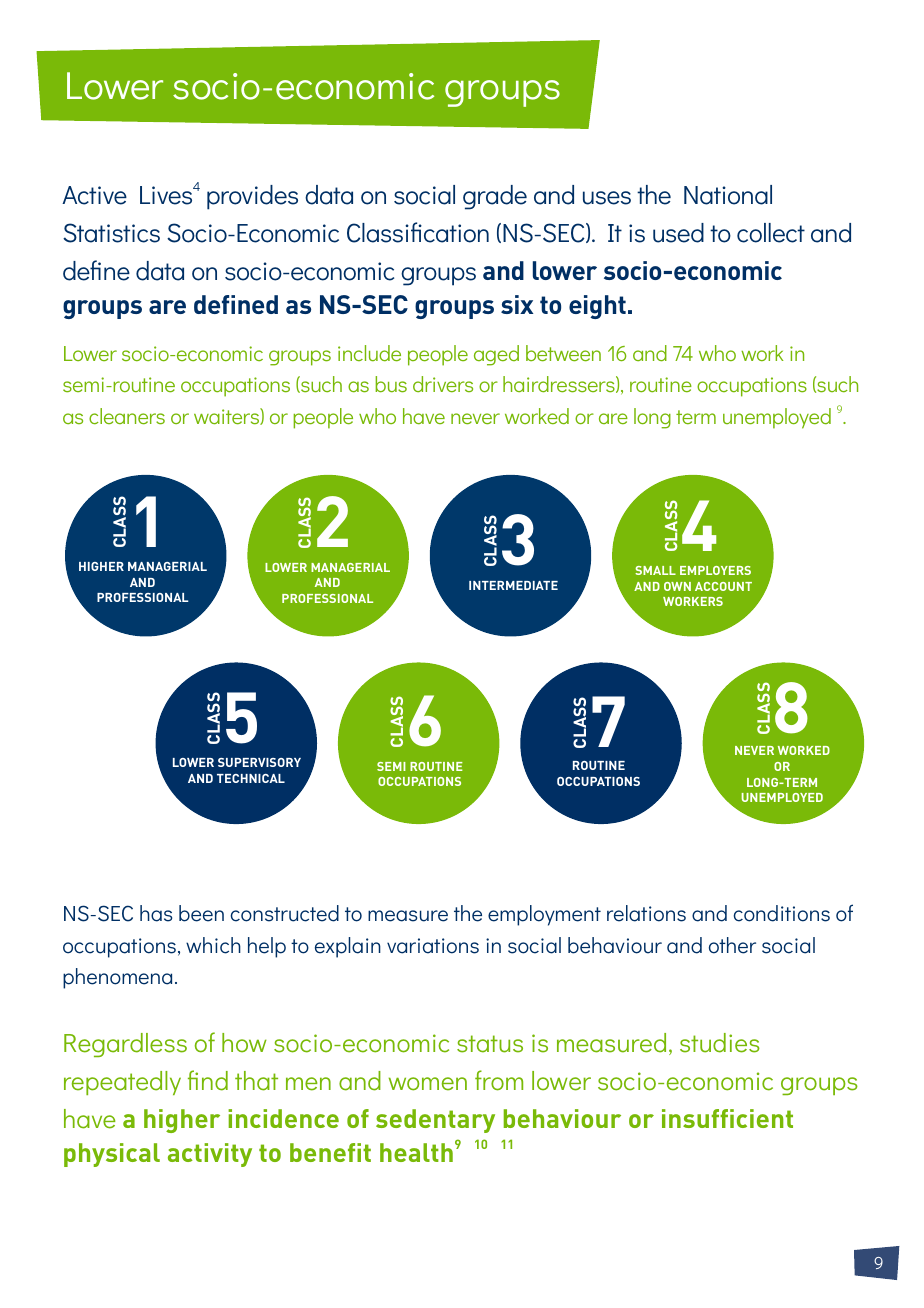 The image size is (924, 1308). I want to click on SUPERVISORY, so click(259, 762).
